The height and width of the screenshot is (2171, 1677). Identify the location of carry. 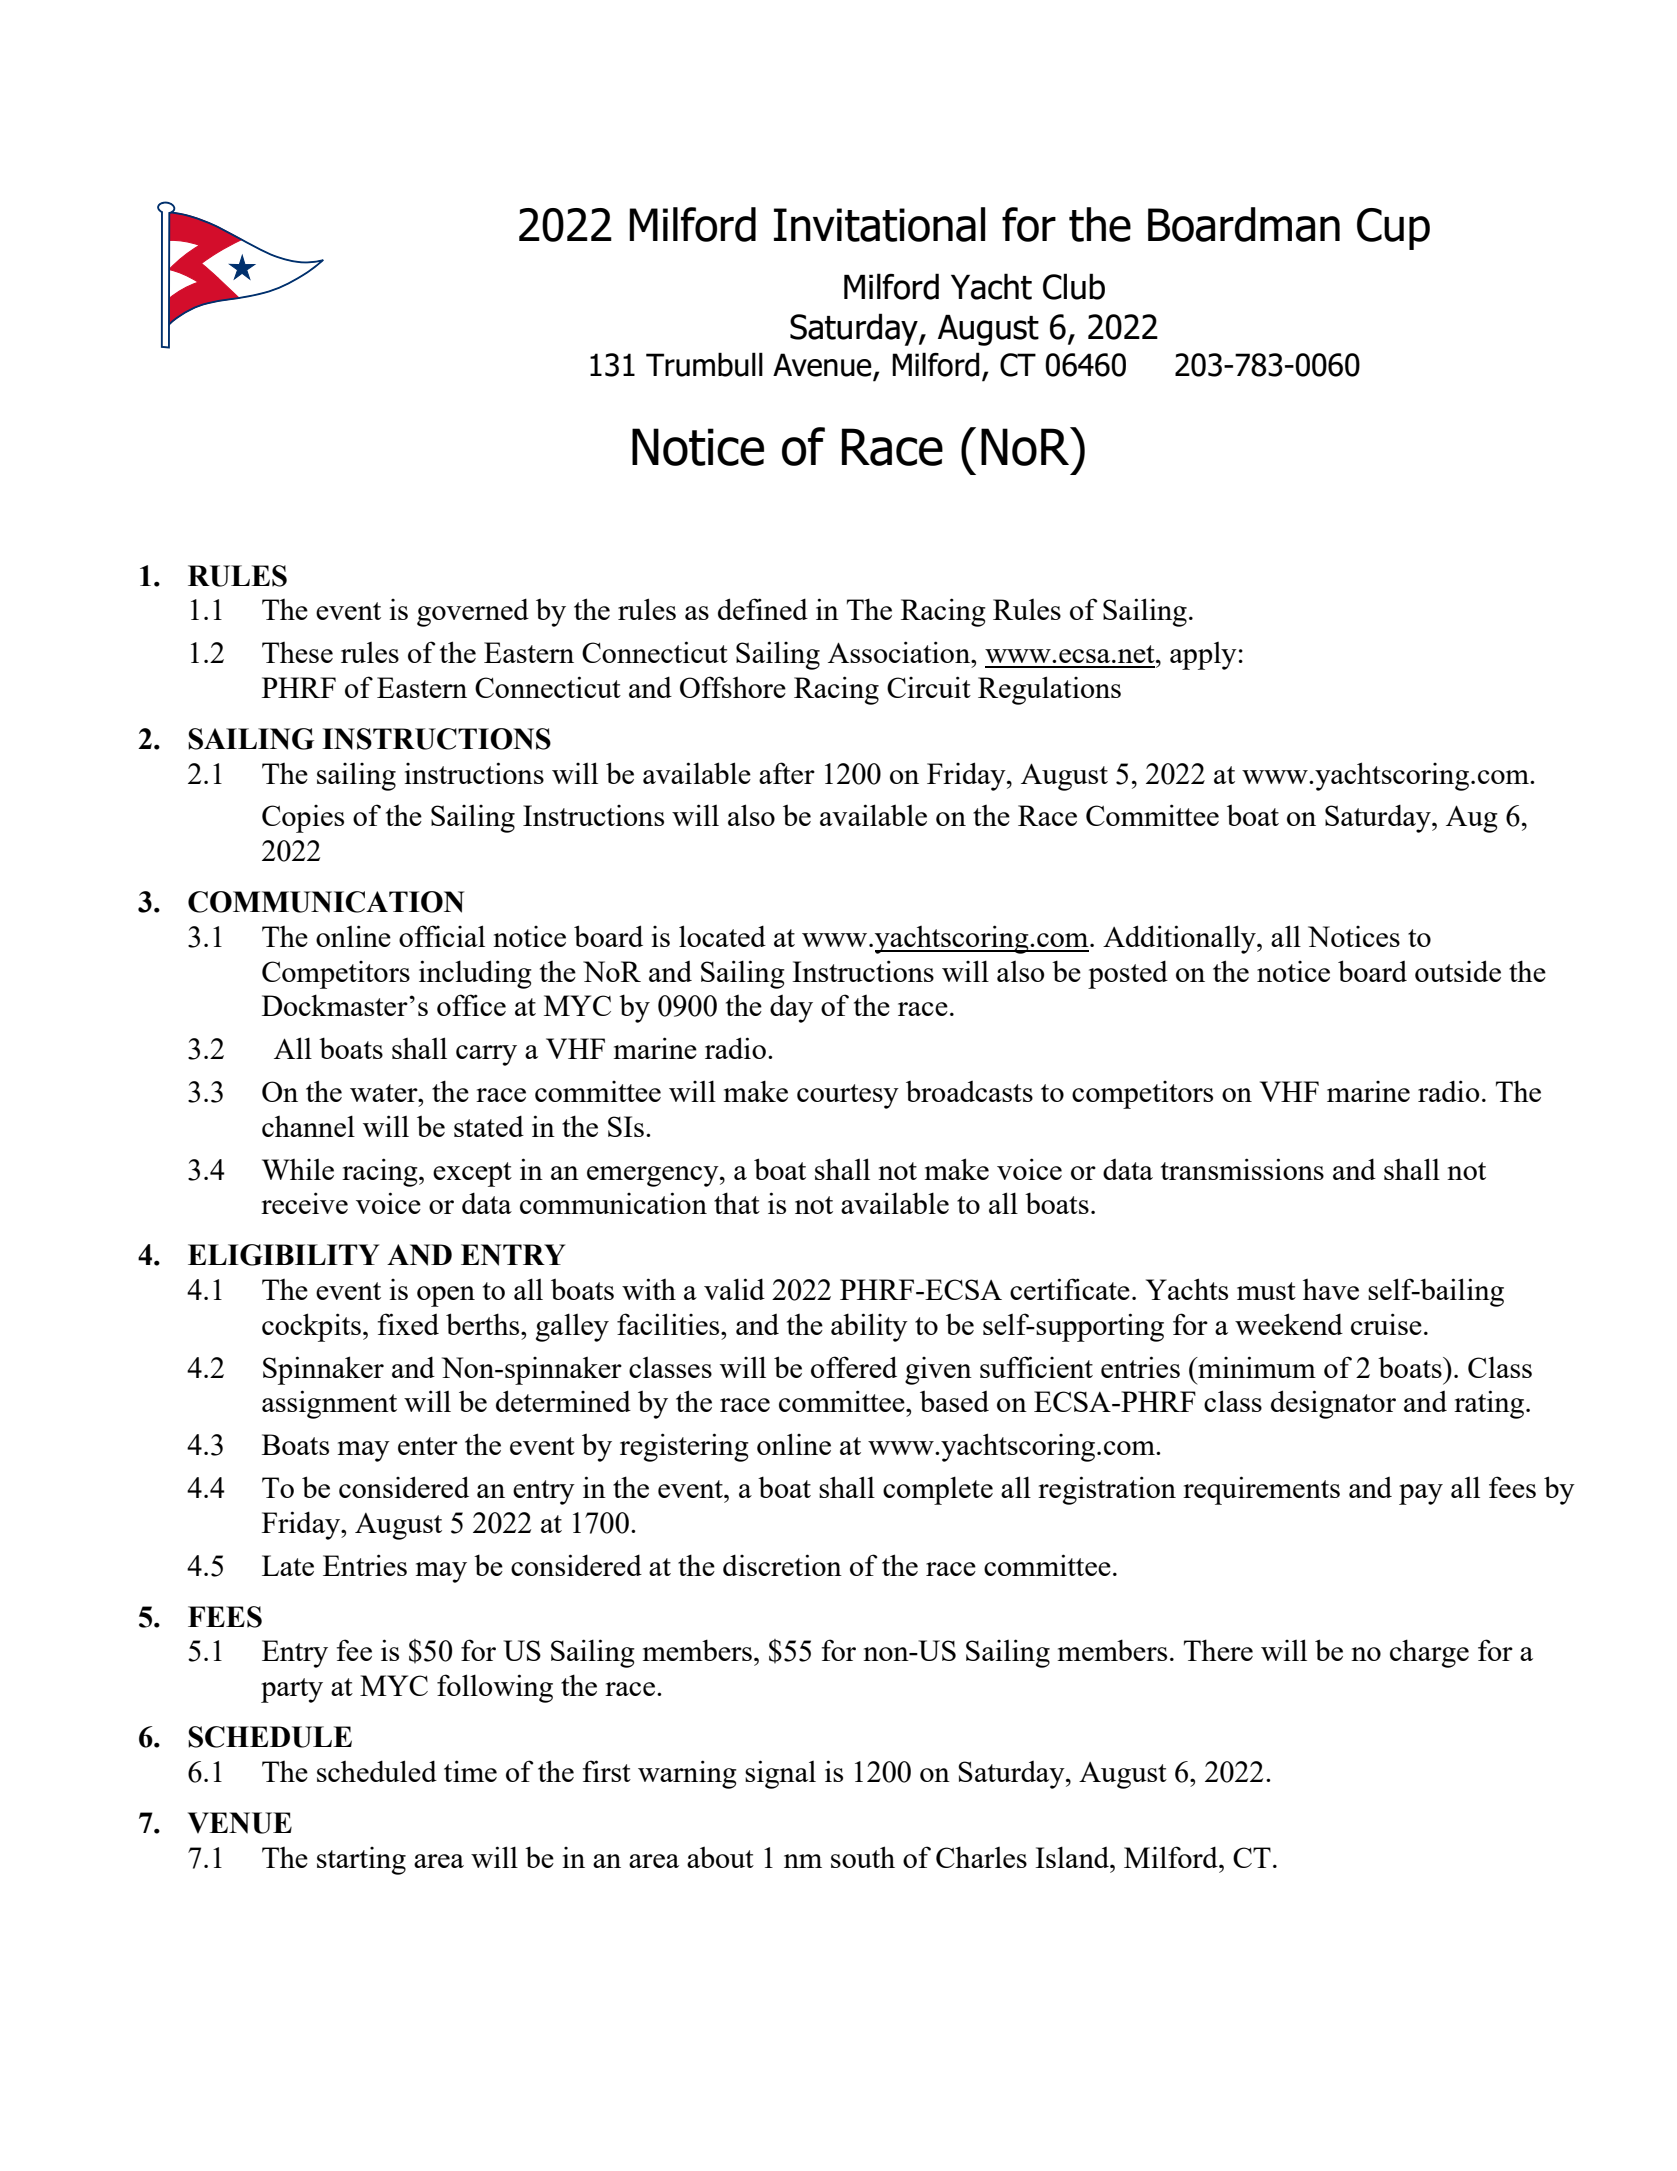
(486, 1055).
